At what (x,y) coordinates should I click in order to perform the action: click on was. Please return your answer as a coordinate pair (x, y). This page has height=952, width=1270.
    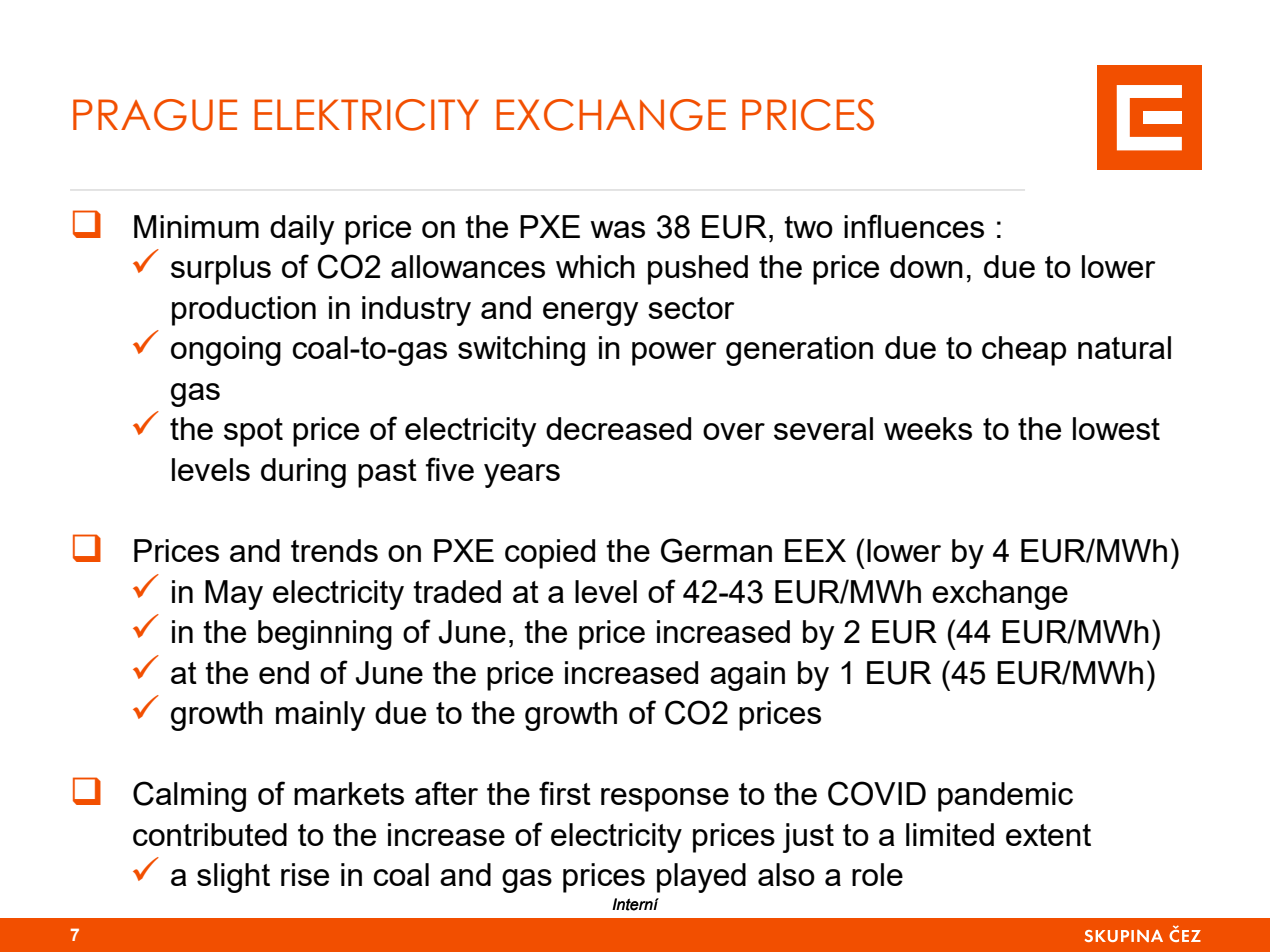
    Looking at the image, I should click on (617, 229).
